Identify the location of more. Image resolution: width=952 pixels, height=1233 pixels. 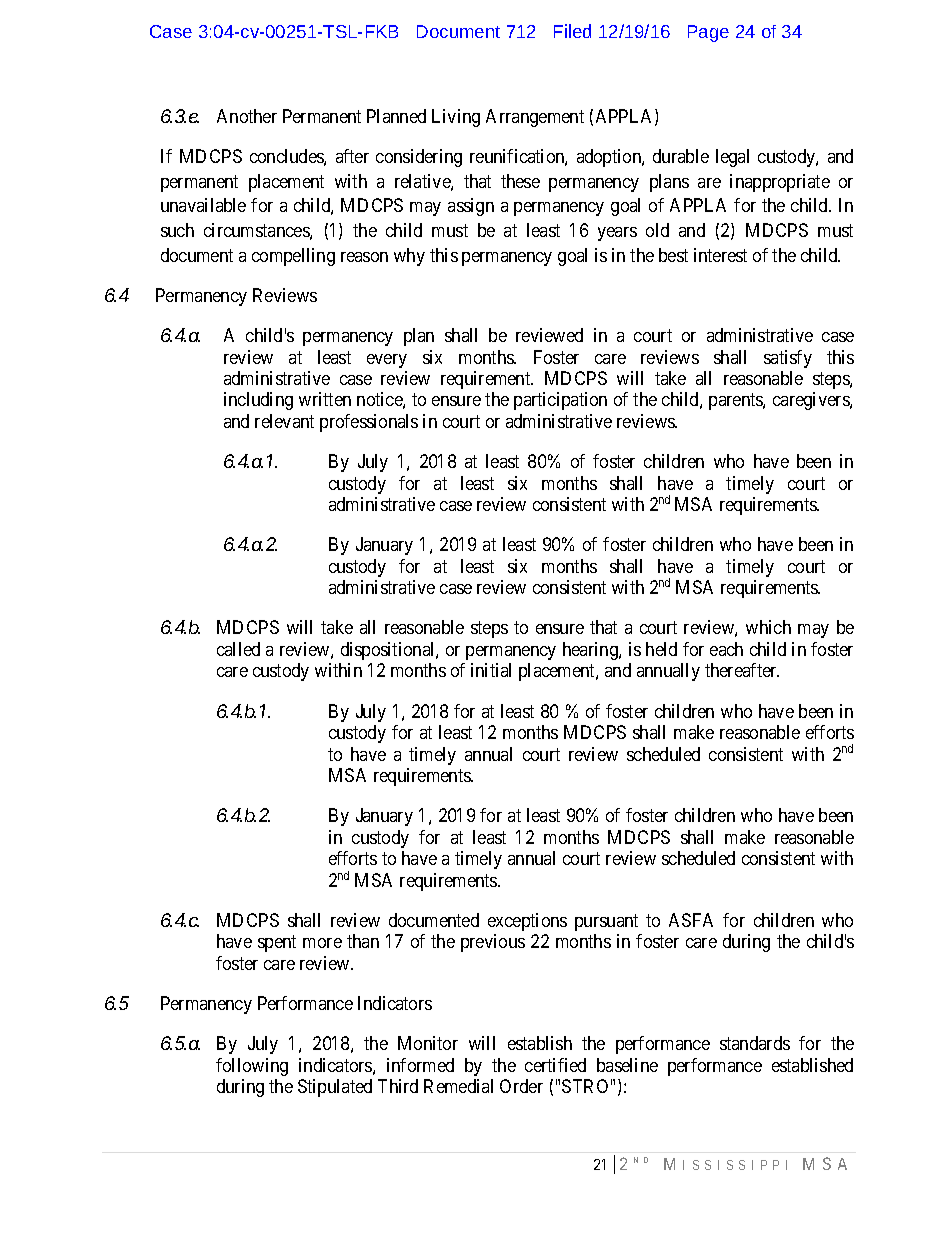
(322, 943).
